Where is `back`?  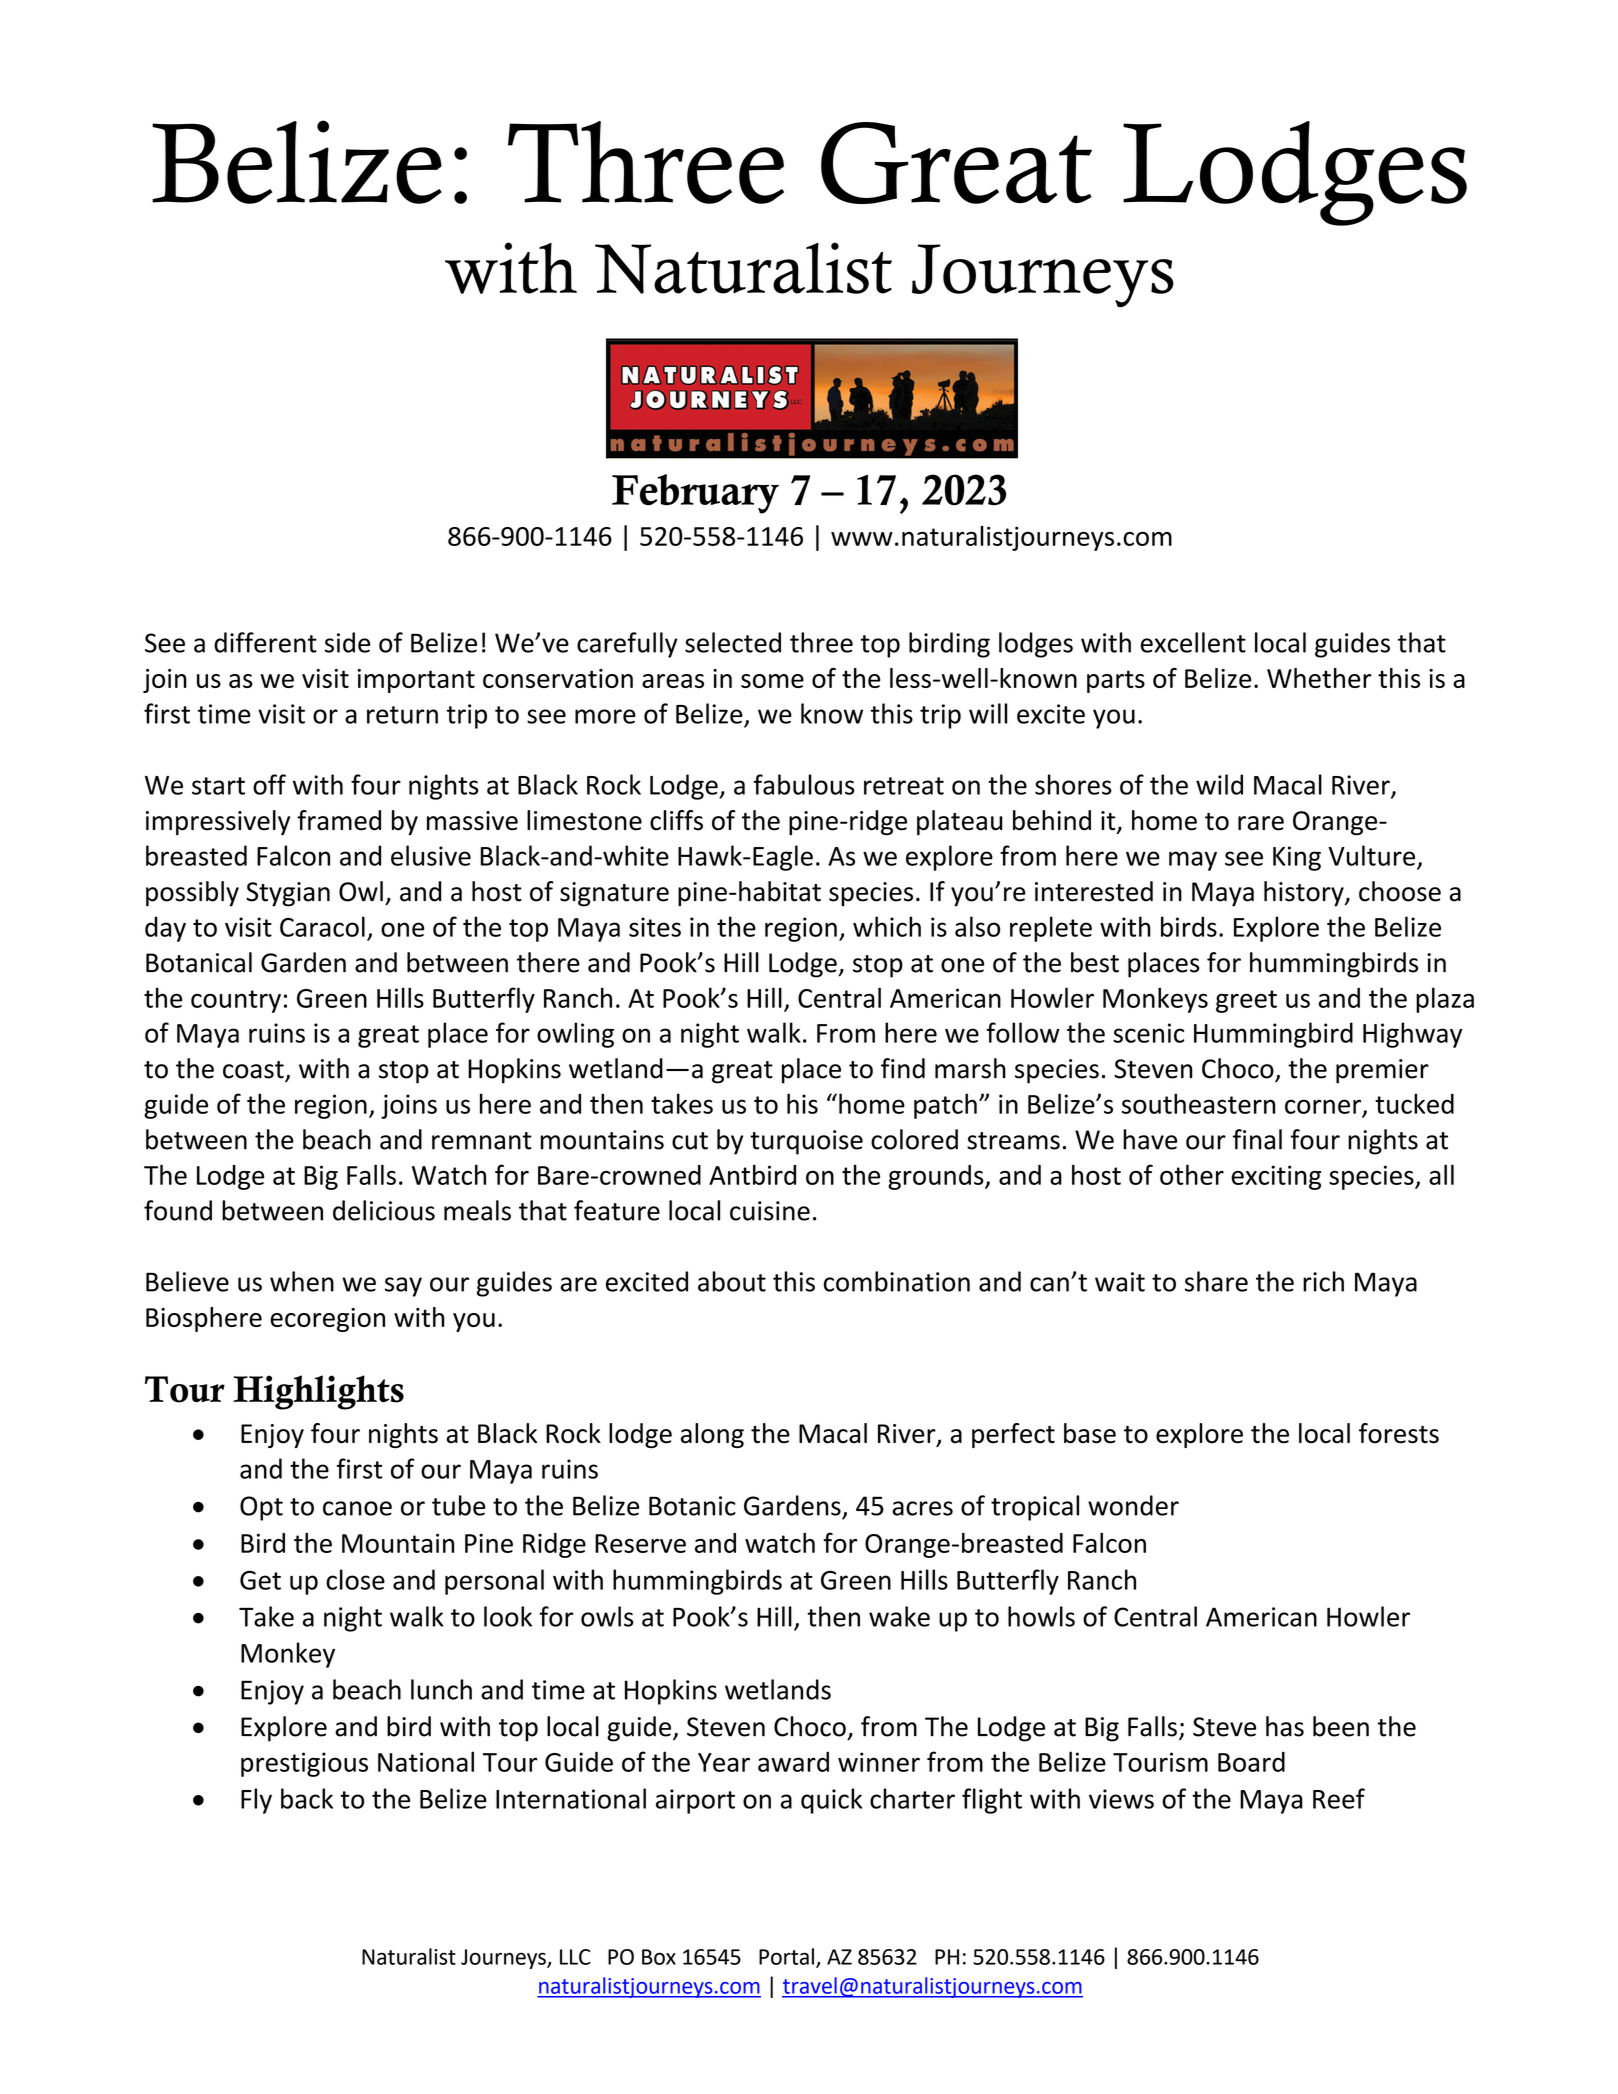 back is located at coordinates (307, 1798).
